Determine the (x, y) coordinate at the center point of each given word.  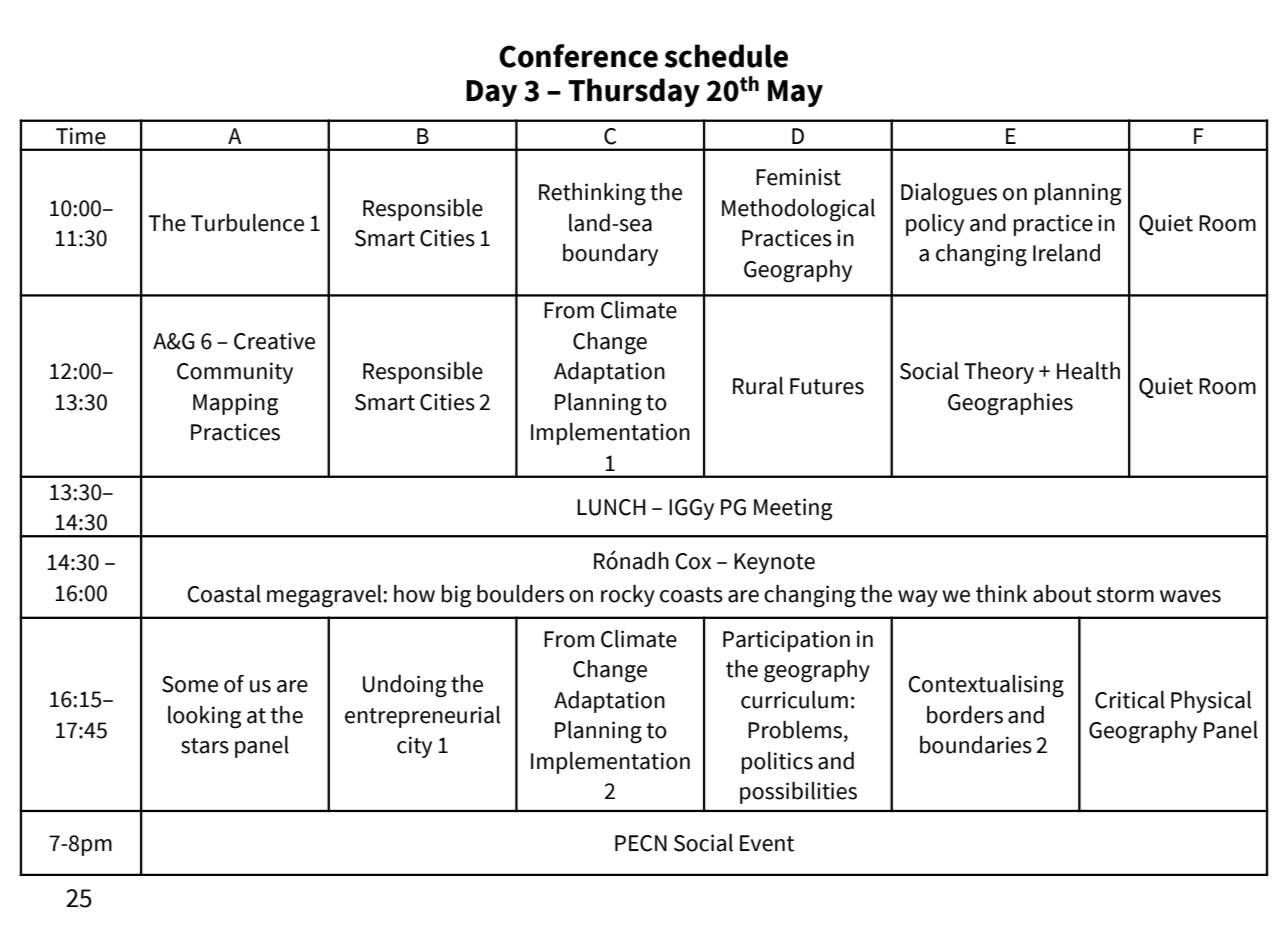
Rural (758, 386)
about (1062, 594)
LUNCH (611, 507)
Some (190, 684)
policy (935, 225)
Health (1088, 371)
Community (235, 373)
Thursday (634, 92)
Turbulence (247, 223)
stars (205, 746)
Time (81, 136)
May (795, 93)
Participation (786, 641)
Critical (1130, 700)
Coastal (224, 594)
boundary (610, 255)
